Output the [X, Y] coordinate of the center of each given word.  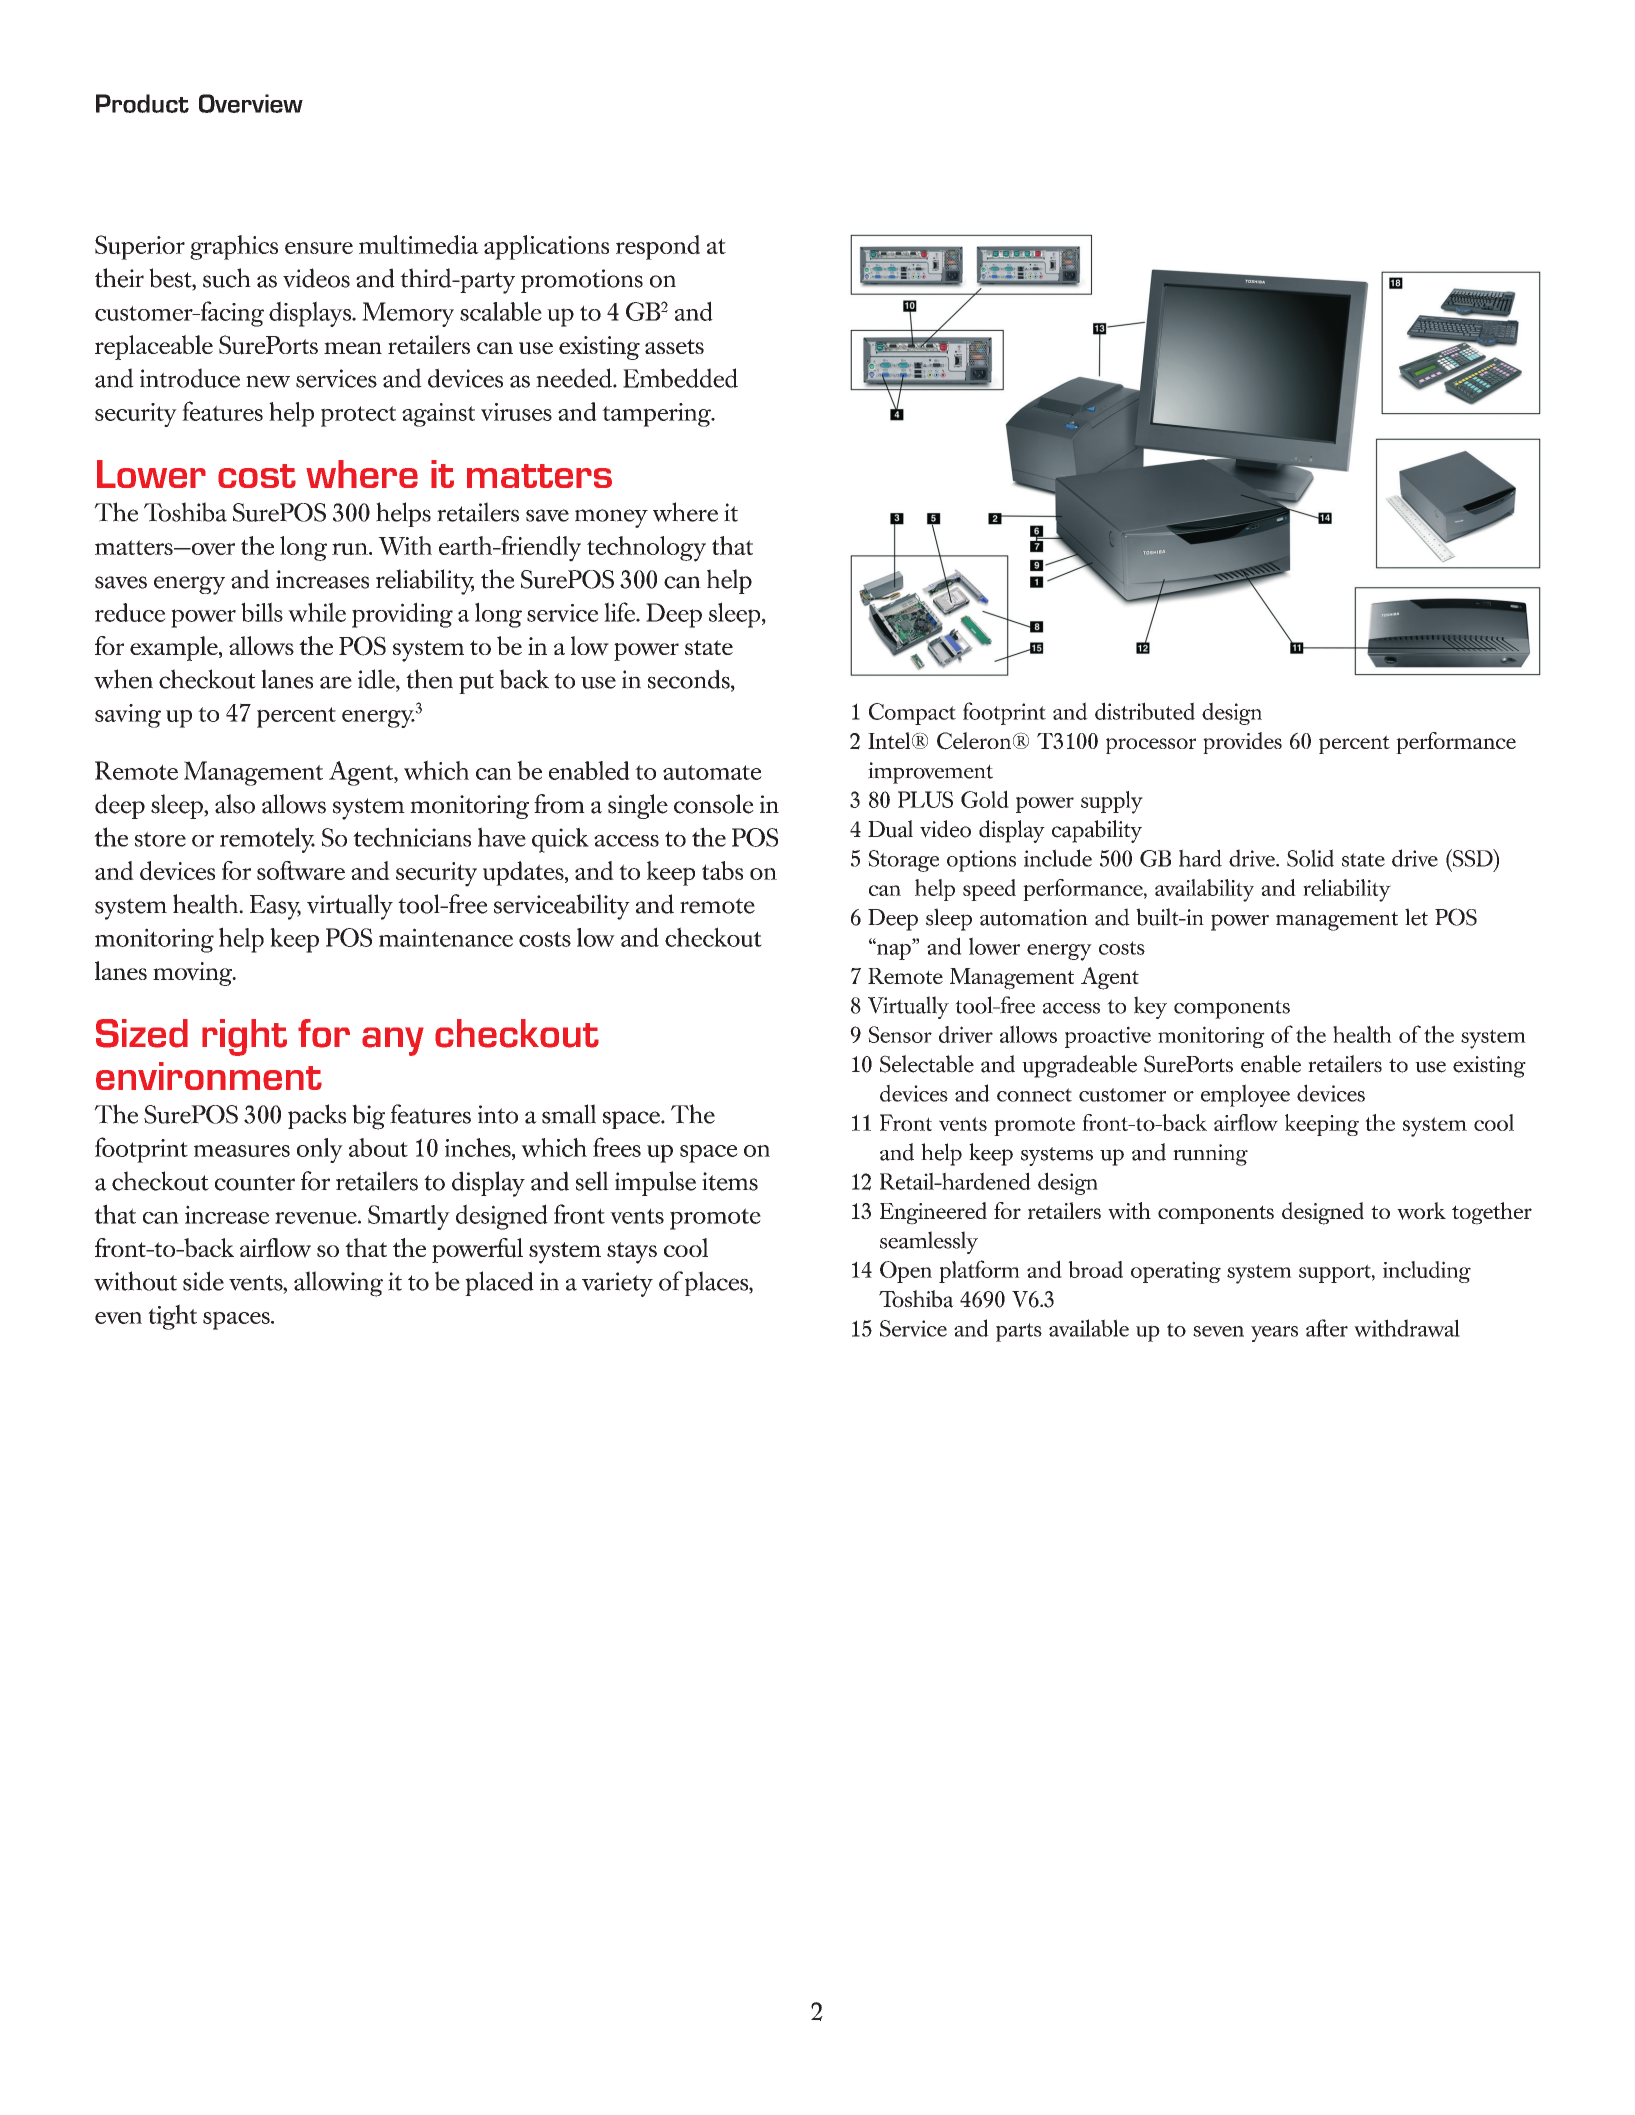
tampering [657, 415]
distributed [1145, 711]
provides [1242, 743]
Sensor [900, 1034]
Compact [912, 714]
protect [358, 416]
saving [128, 716]
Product [142, 103]
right [244, 1037]
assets [674, 346]
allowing [338, 1284]
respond [658, 247]
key [1150, 1007]
